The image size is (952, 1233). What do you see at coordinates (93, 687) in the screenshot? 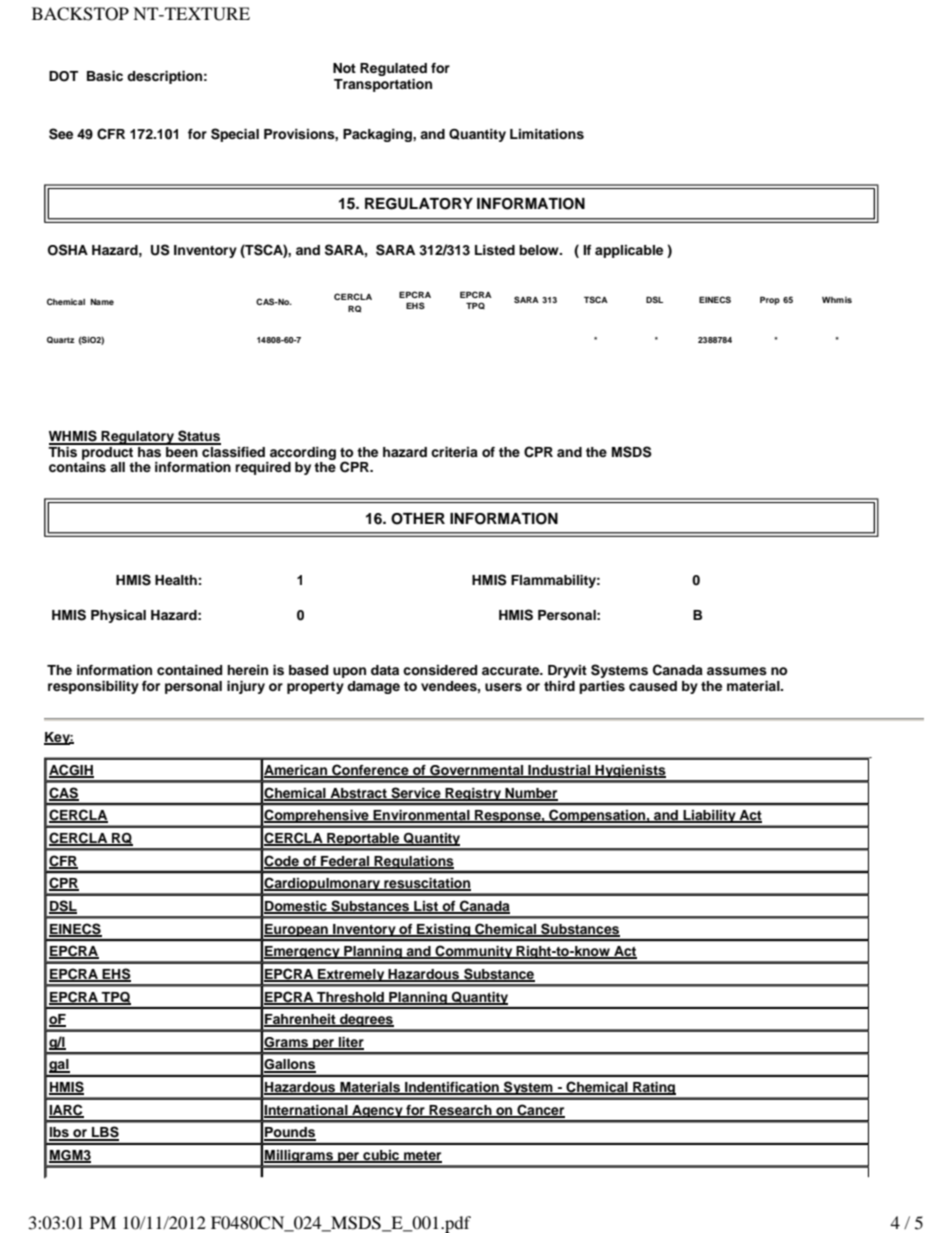
I see `responsibility` at bounding box center [93, 687].
